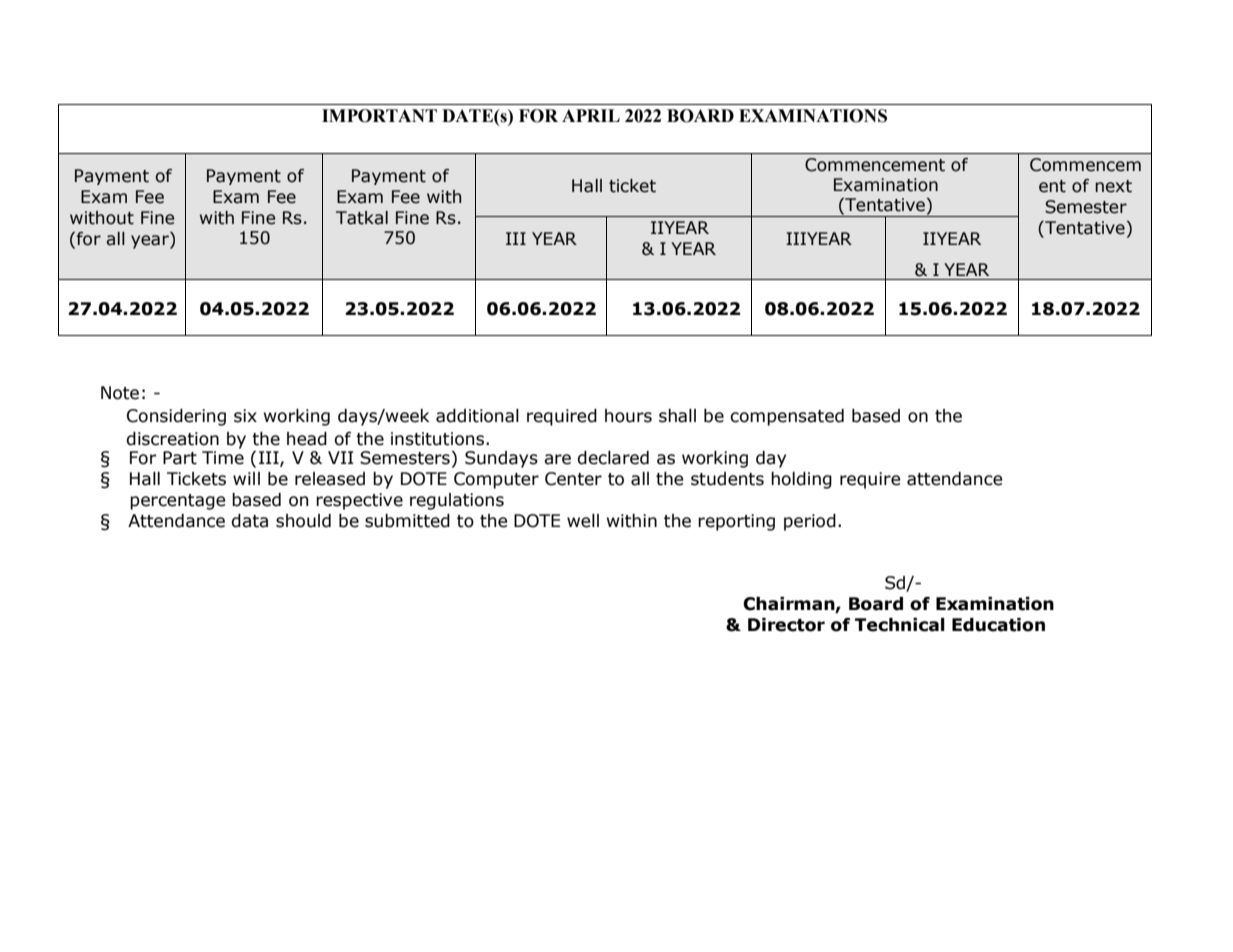  Describe the element at coordinates (787, 417) in the screenshot. I see `compensated` at that location.
